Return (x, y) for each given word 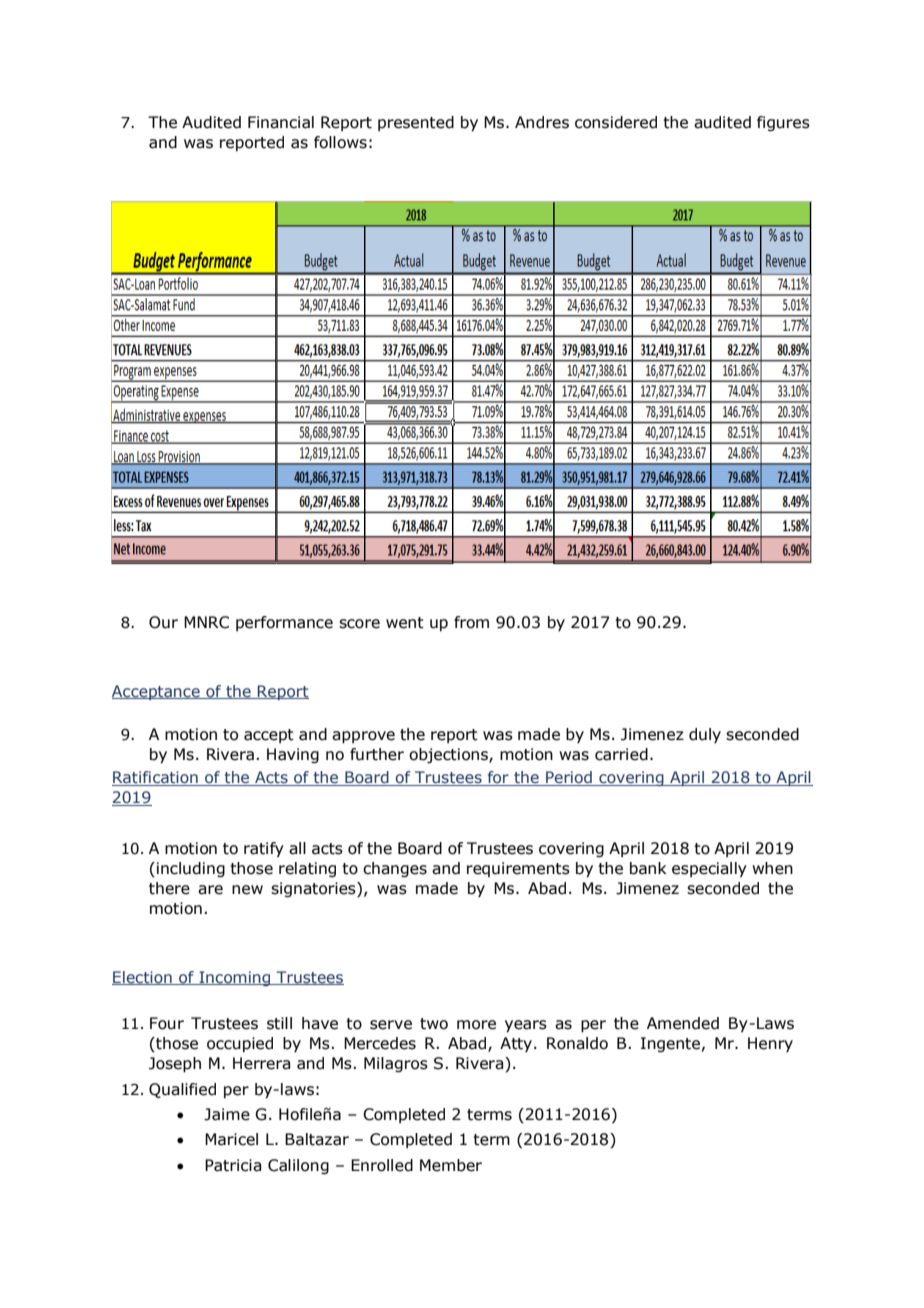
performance (284, 623)
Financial (281, 122)
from (471, 622)
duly (705, 735)
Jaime (227, 1114)
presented (416, 123)
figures (783, 123)
